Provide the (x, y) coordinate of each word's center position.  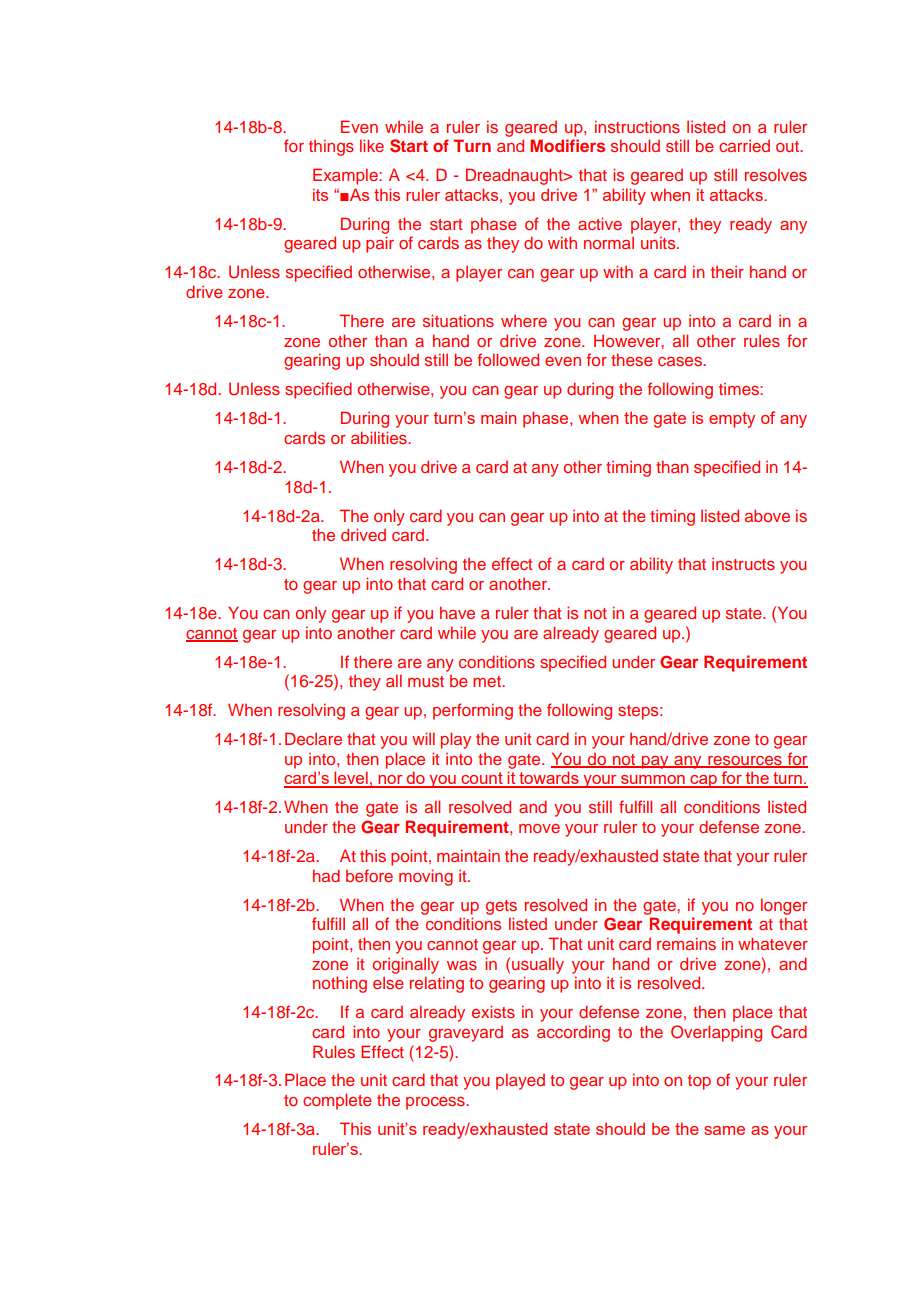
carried (744, 146)
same (724, 1130)
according (573, 1033)
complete (337, 1101)
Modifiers (567, 145)
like (372, 145)
